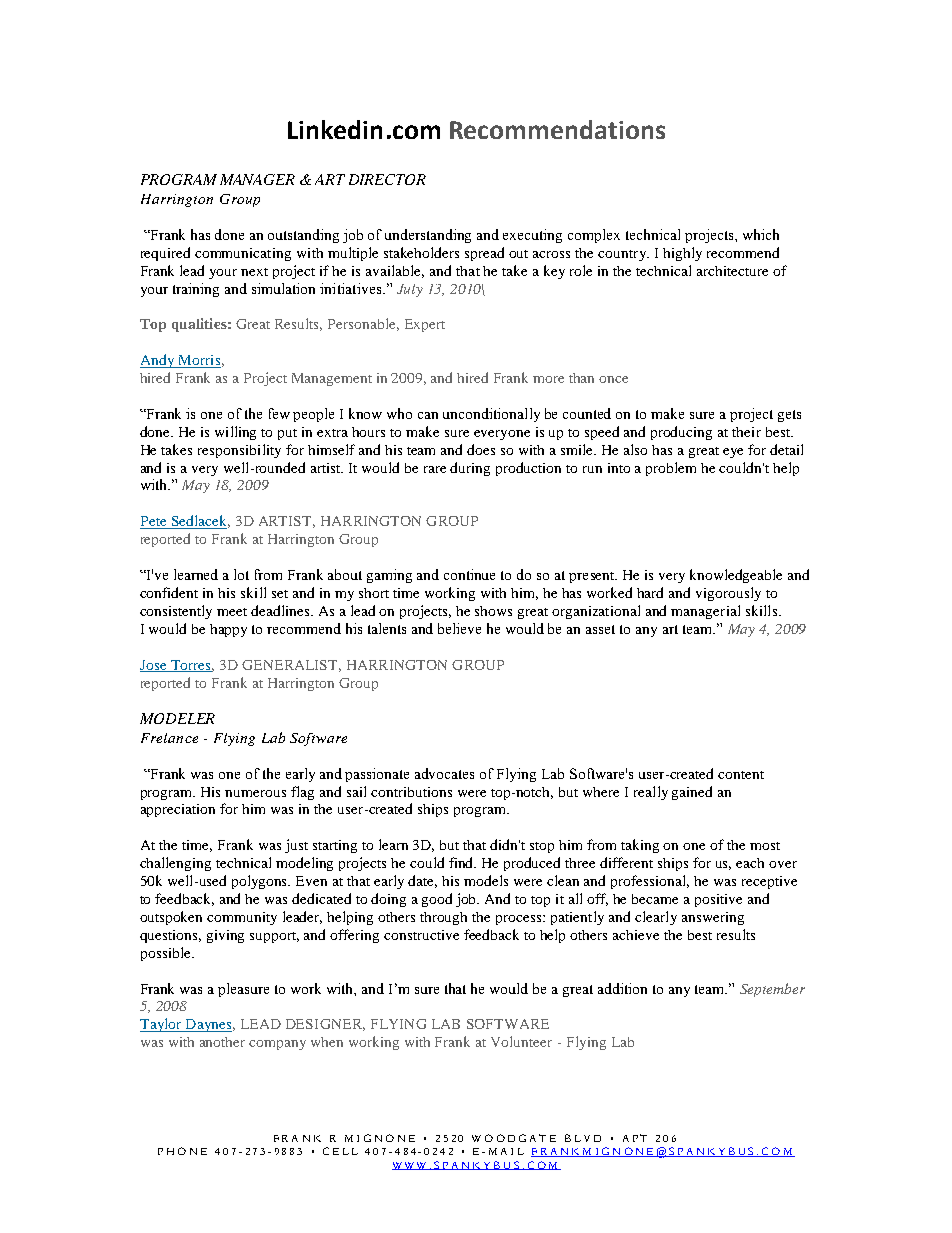  I want to click on vigorously, so click(728, 594).
